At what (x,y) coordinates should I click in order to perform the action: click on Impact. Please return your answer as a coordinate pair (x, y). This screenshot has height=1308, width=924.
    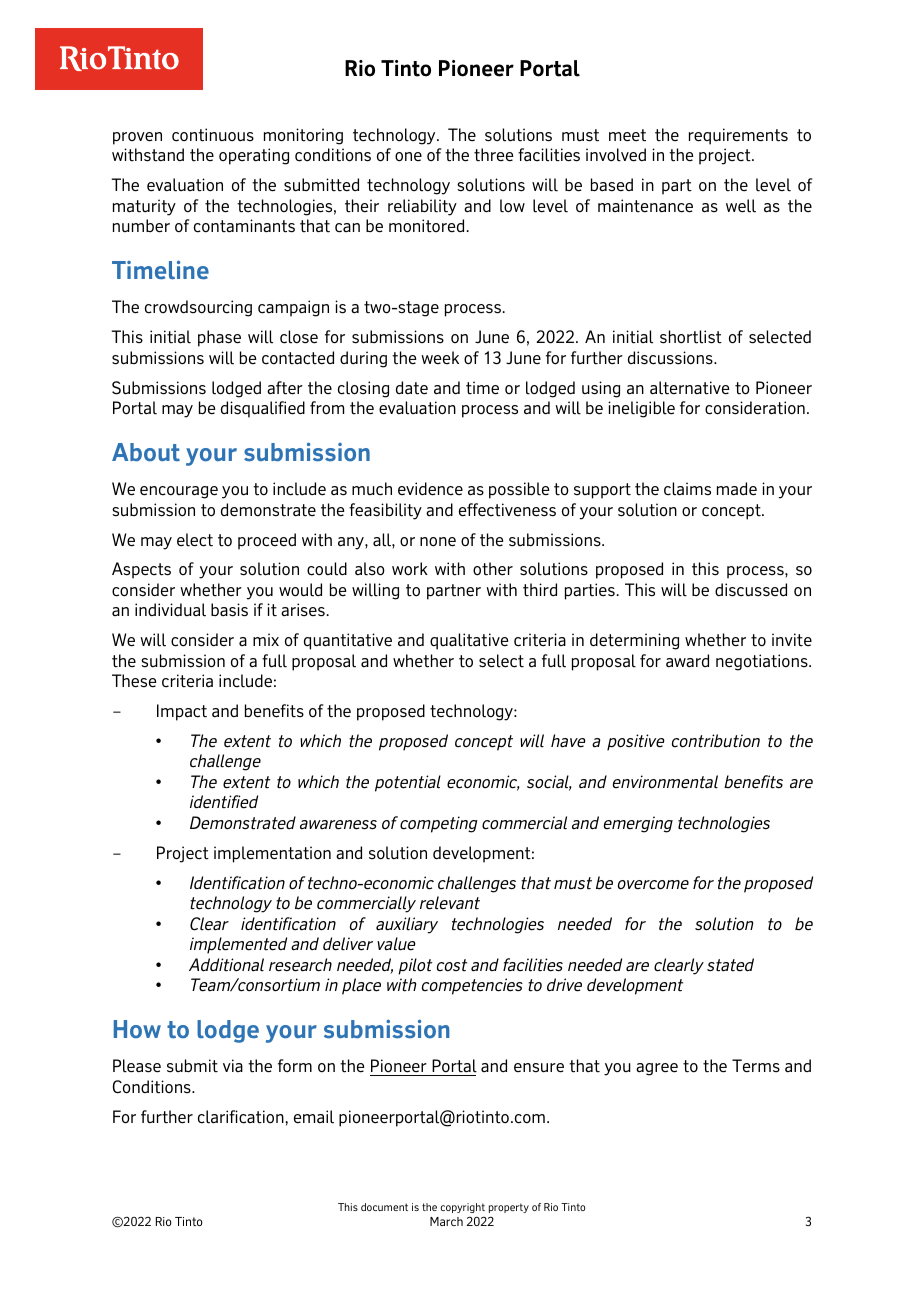
    Looking at the image, I should click on (182, 712).
